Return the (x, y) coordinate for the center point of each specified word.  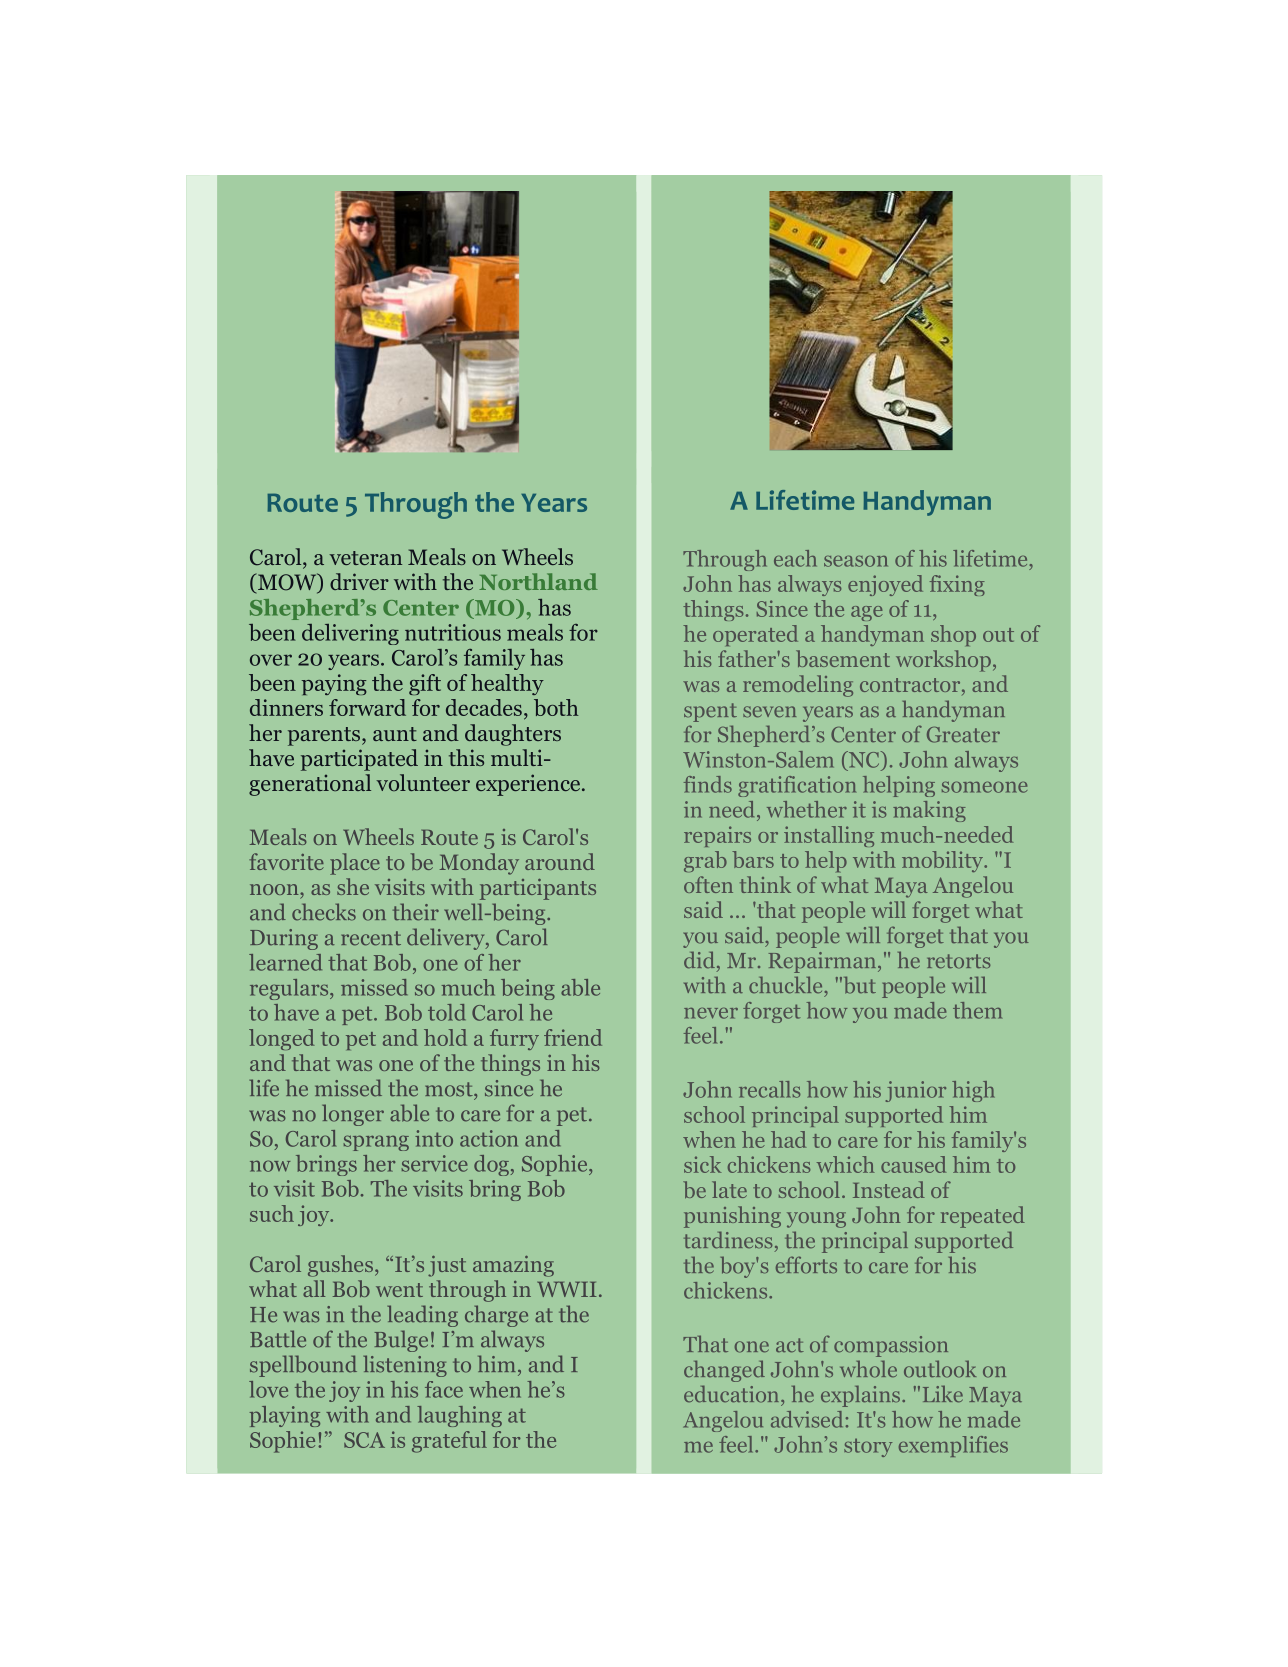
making (929, 811)
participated (359, 760)
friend (573, 1037)
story (868, 1447)
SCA (364, 1440)
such (272, 1213)
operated (755, 635)
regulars (290, 989)
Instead (889, 1189)
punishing (732, 1217)
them (977, 1010)
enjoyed (885, 585)
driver (359, 581)
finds (708, 784)
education (733, 1394)
